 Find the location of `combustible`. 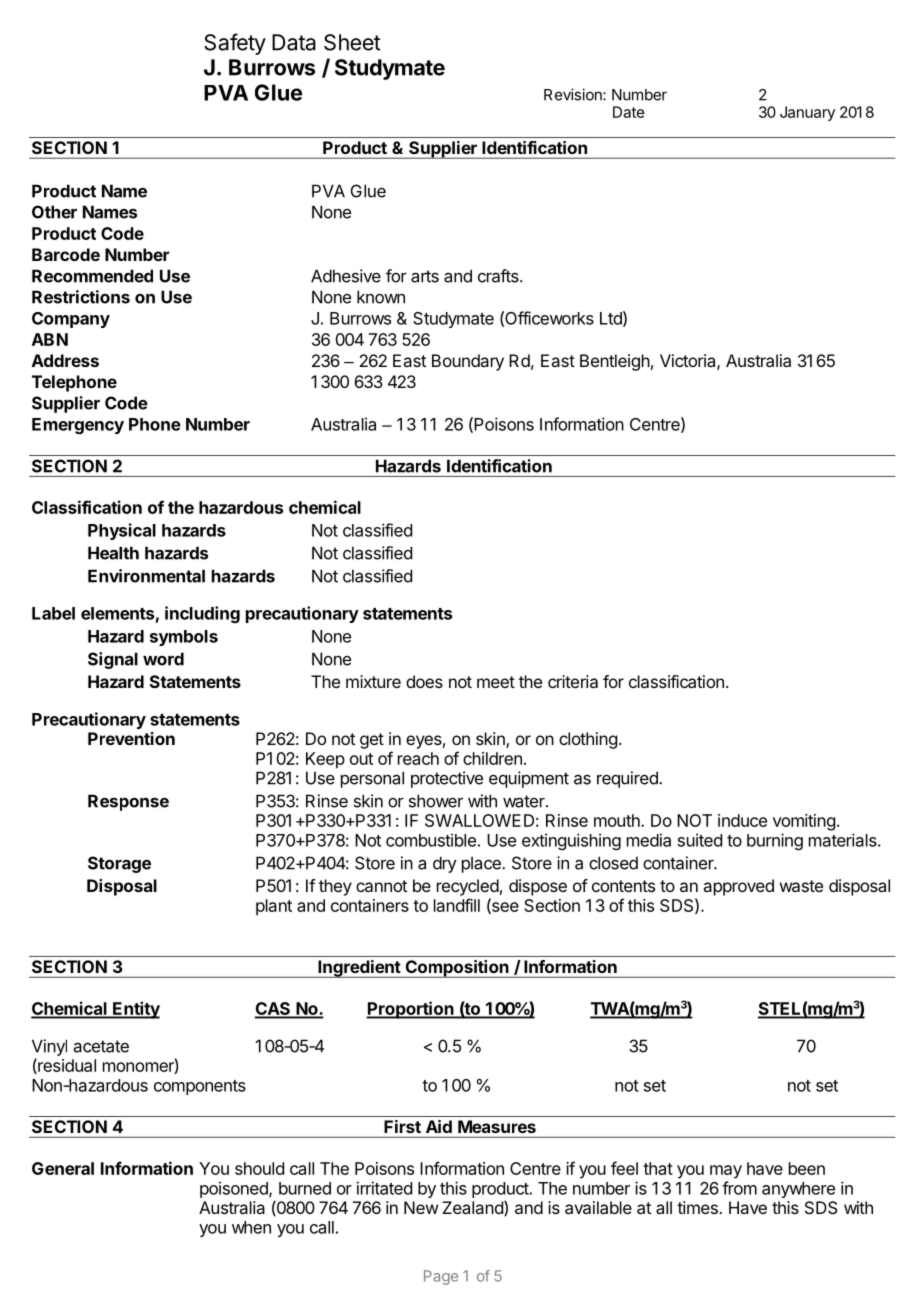

combustible is located at coordinates (431, 840).
